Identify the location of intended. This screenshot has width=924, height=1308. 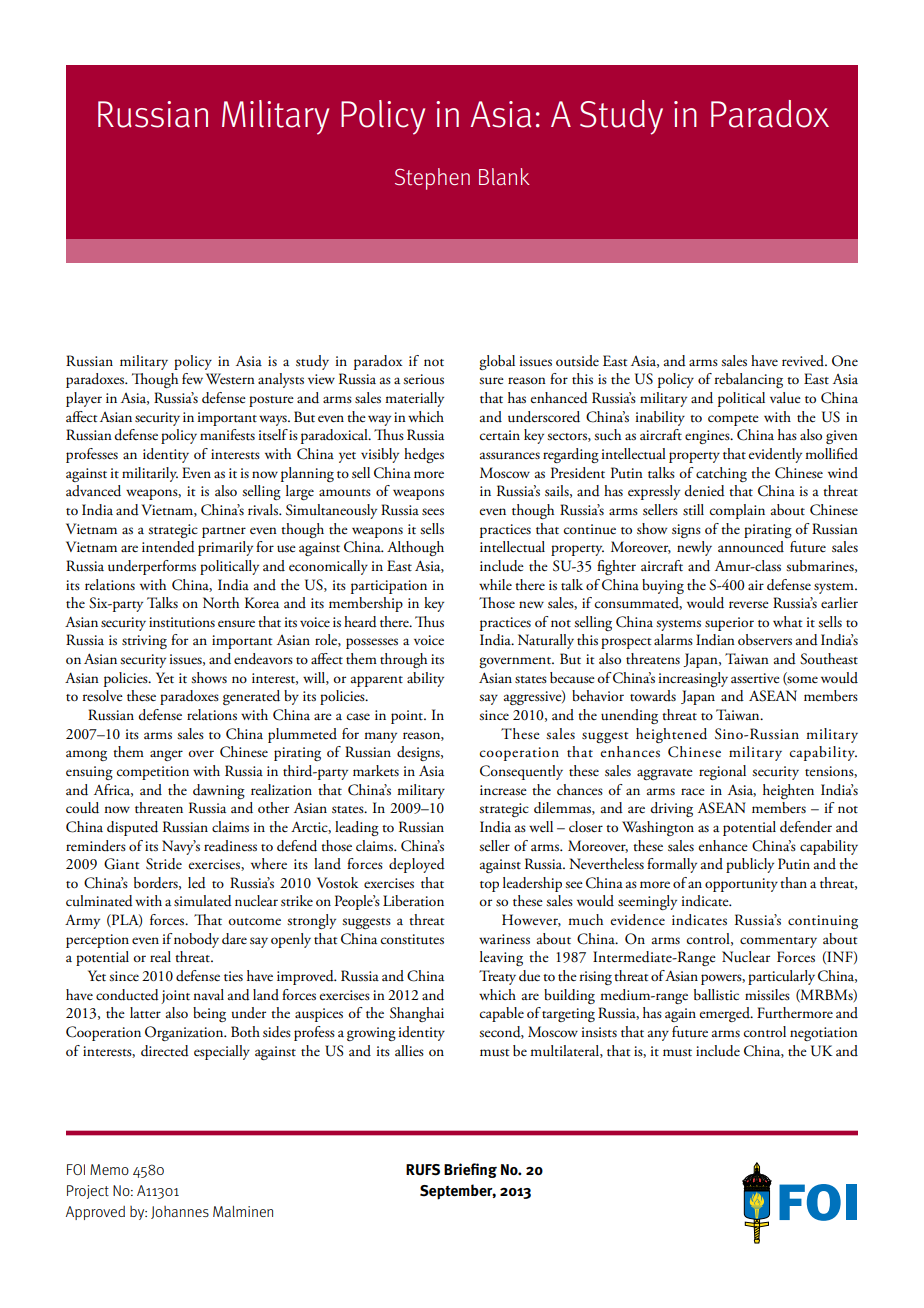
(168, 547).
